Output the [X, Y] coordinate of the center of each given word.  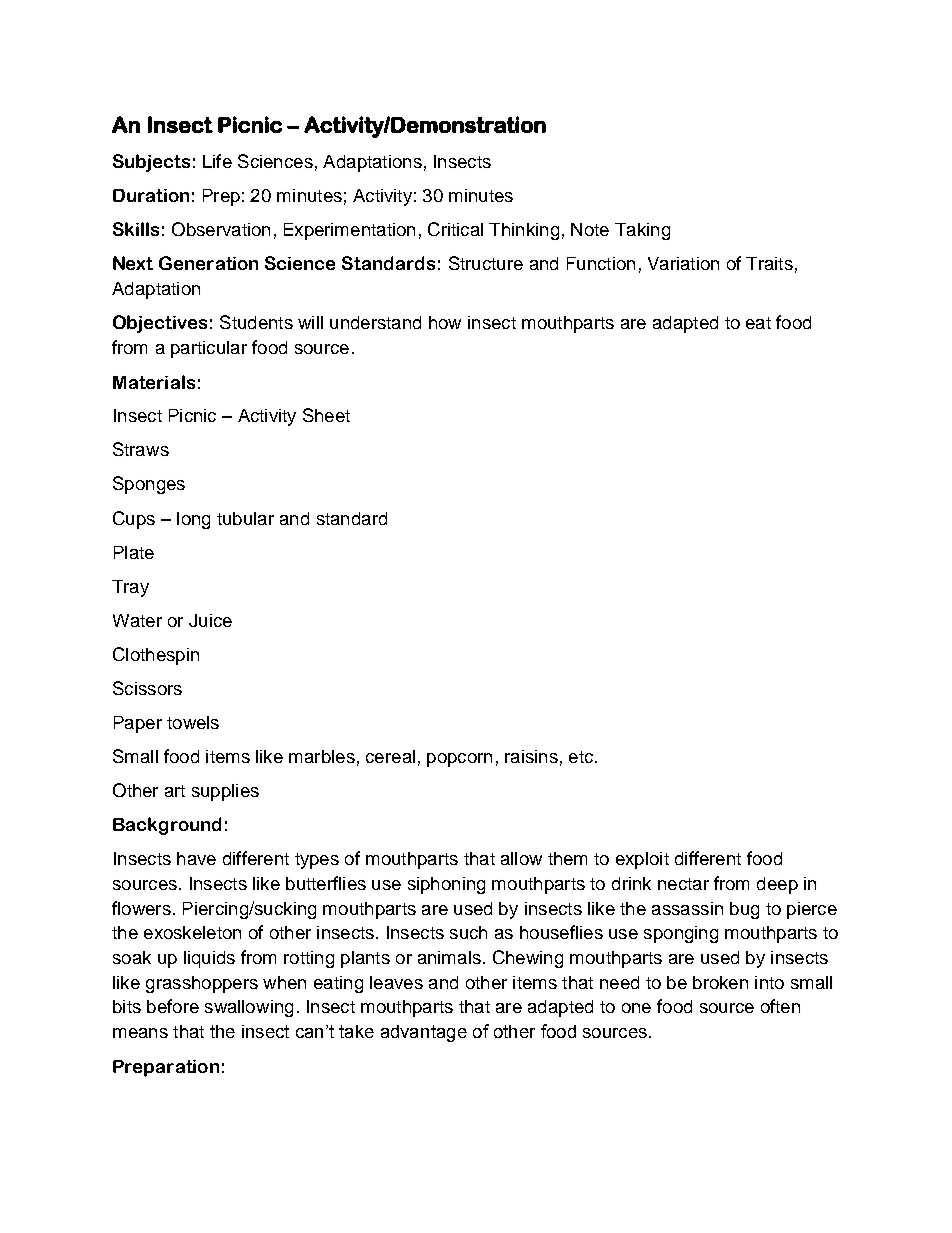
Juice [210, 620]
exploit [642, 860]
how [445, 322]
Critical [455, 229]
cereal [390, 756]
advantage [424, 1033]
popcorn [459, 760]
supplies [225, 792]
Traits [769, 263]
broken [720, 982]
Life [217, 161]
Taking [642, 231]
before [173, 1006]
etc [582, 757]
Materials [154, 382]
